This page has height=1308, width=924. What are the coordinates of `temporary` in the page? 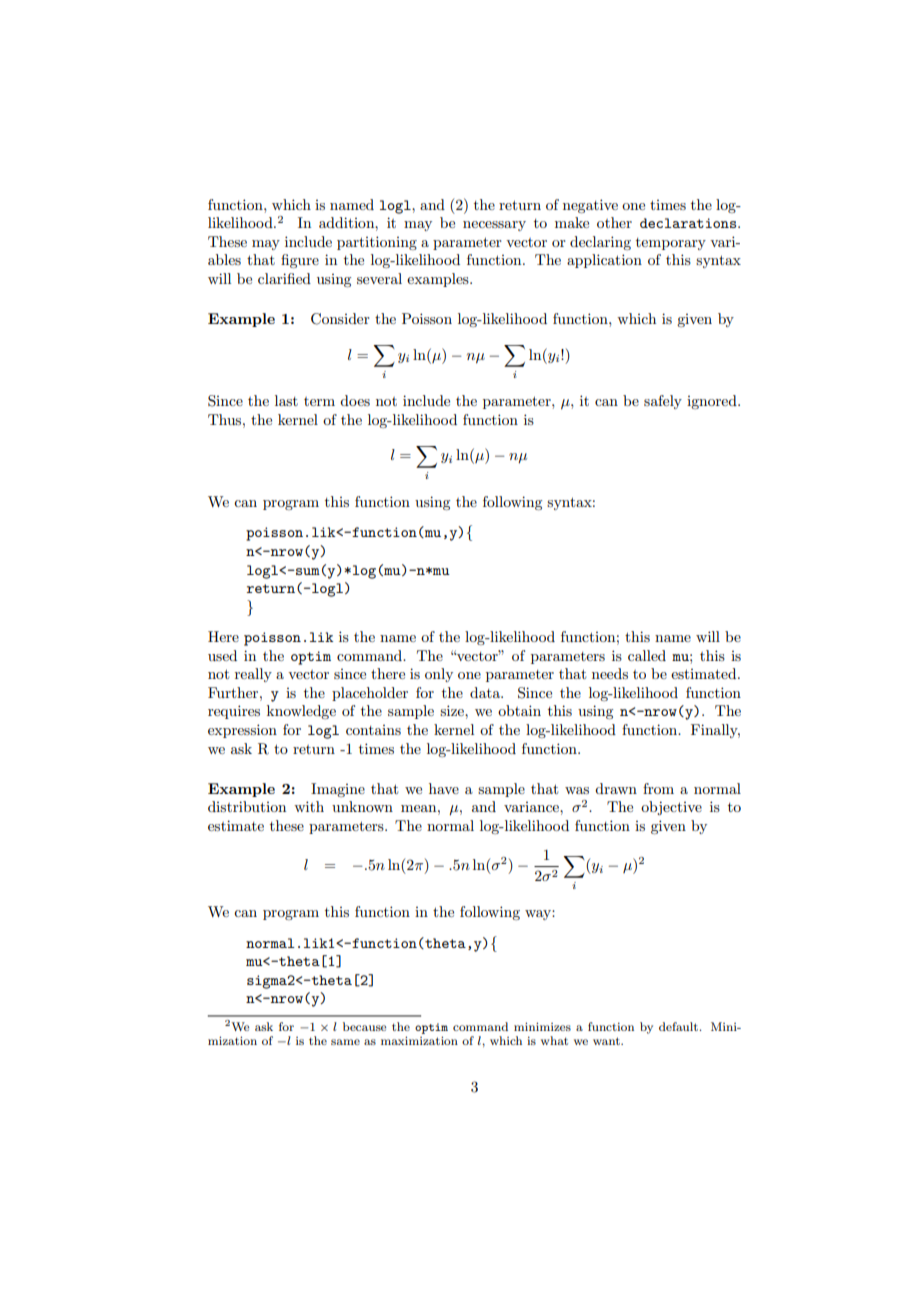 It's located at (671, 244).
